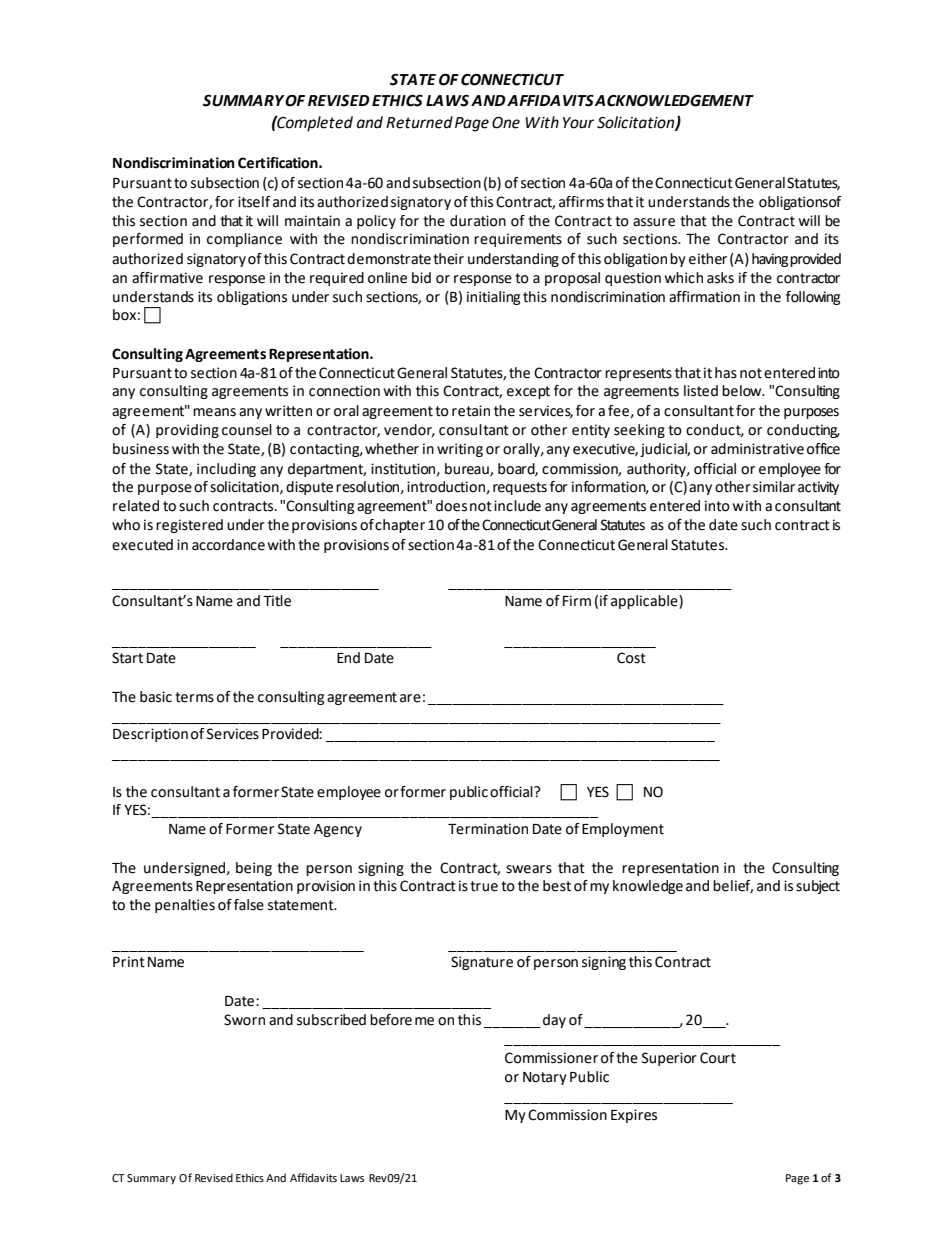  Describe the element at coordinates (244, 1020) in the screenshot. I see `Sworn` at that location.
